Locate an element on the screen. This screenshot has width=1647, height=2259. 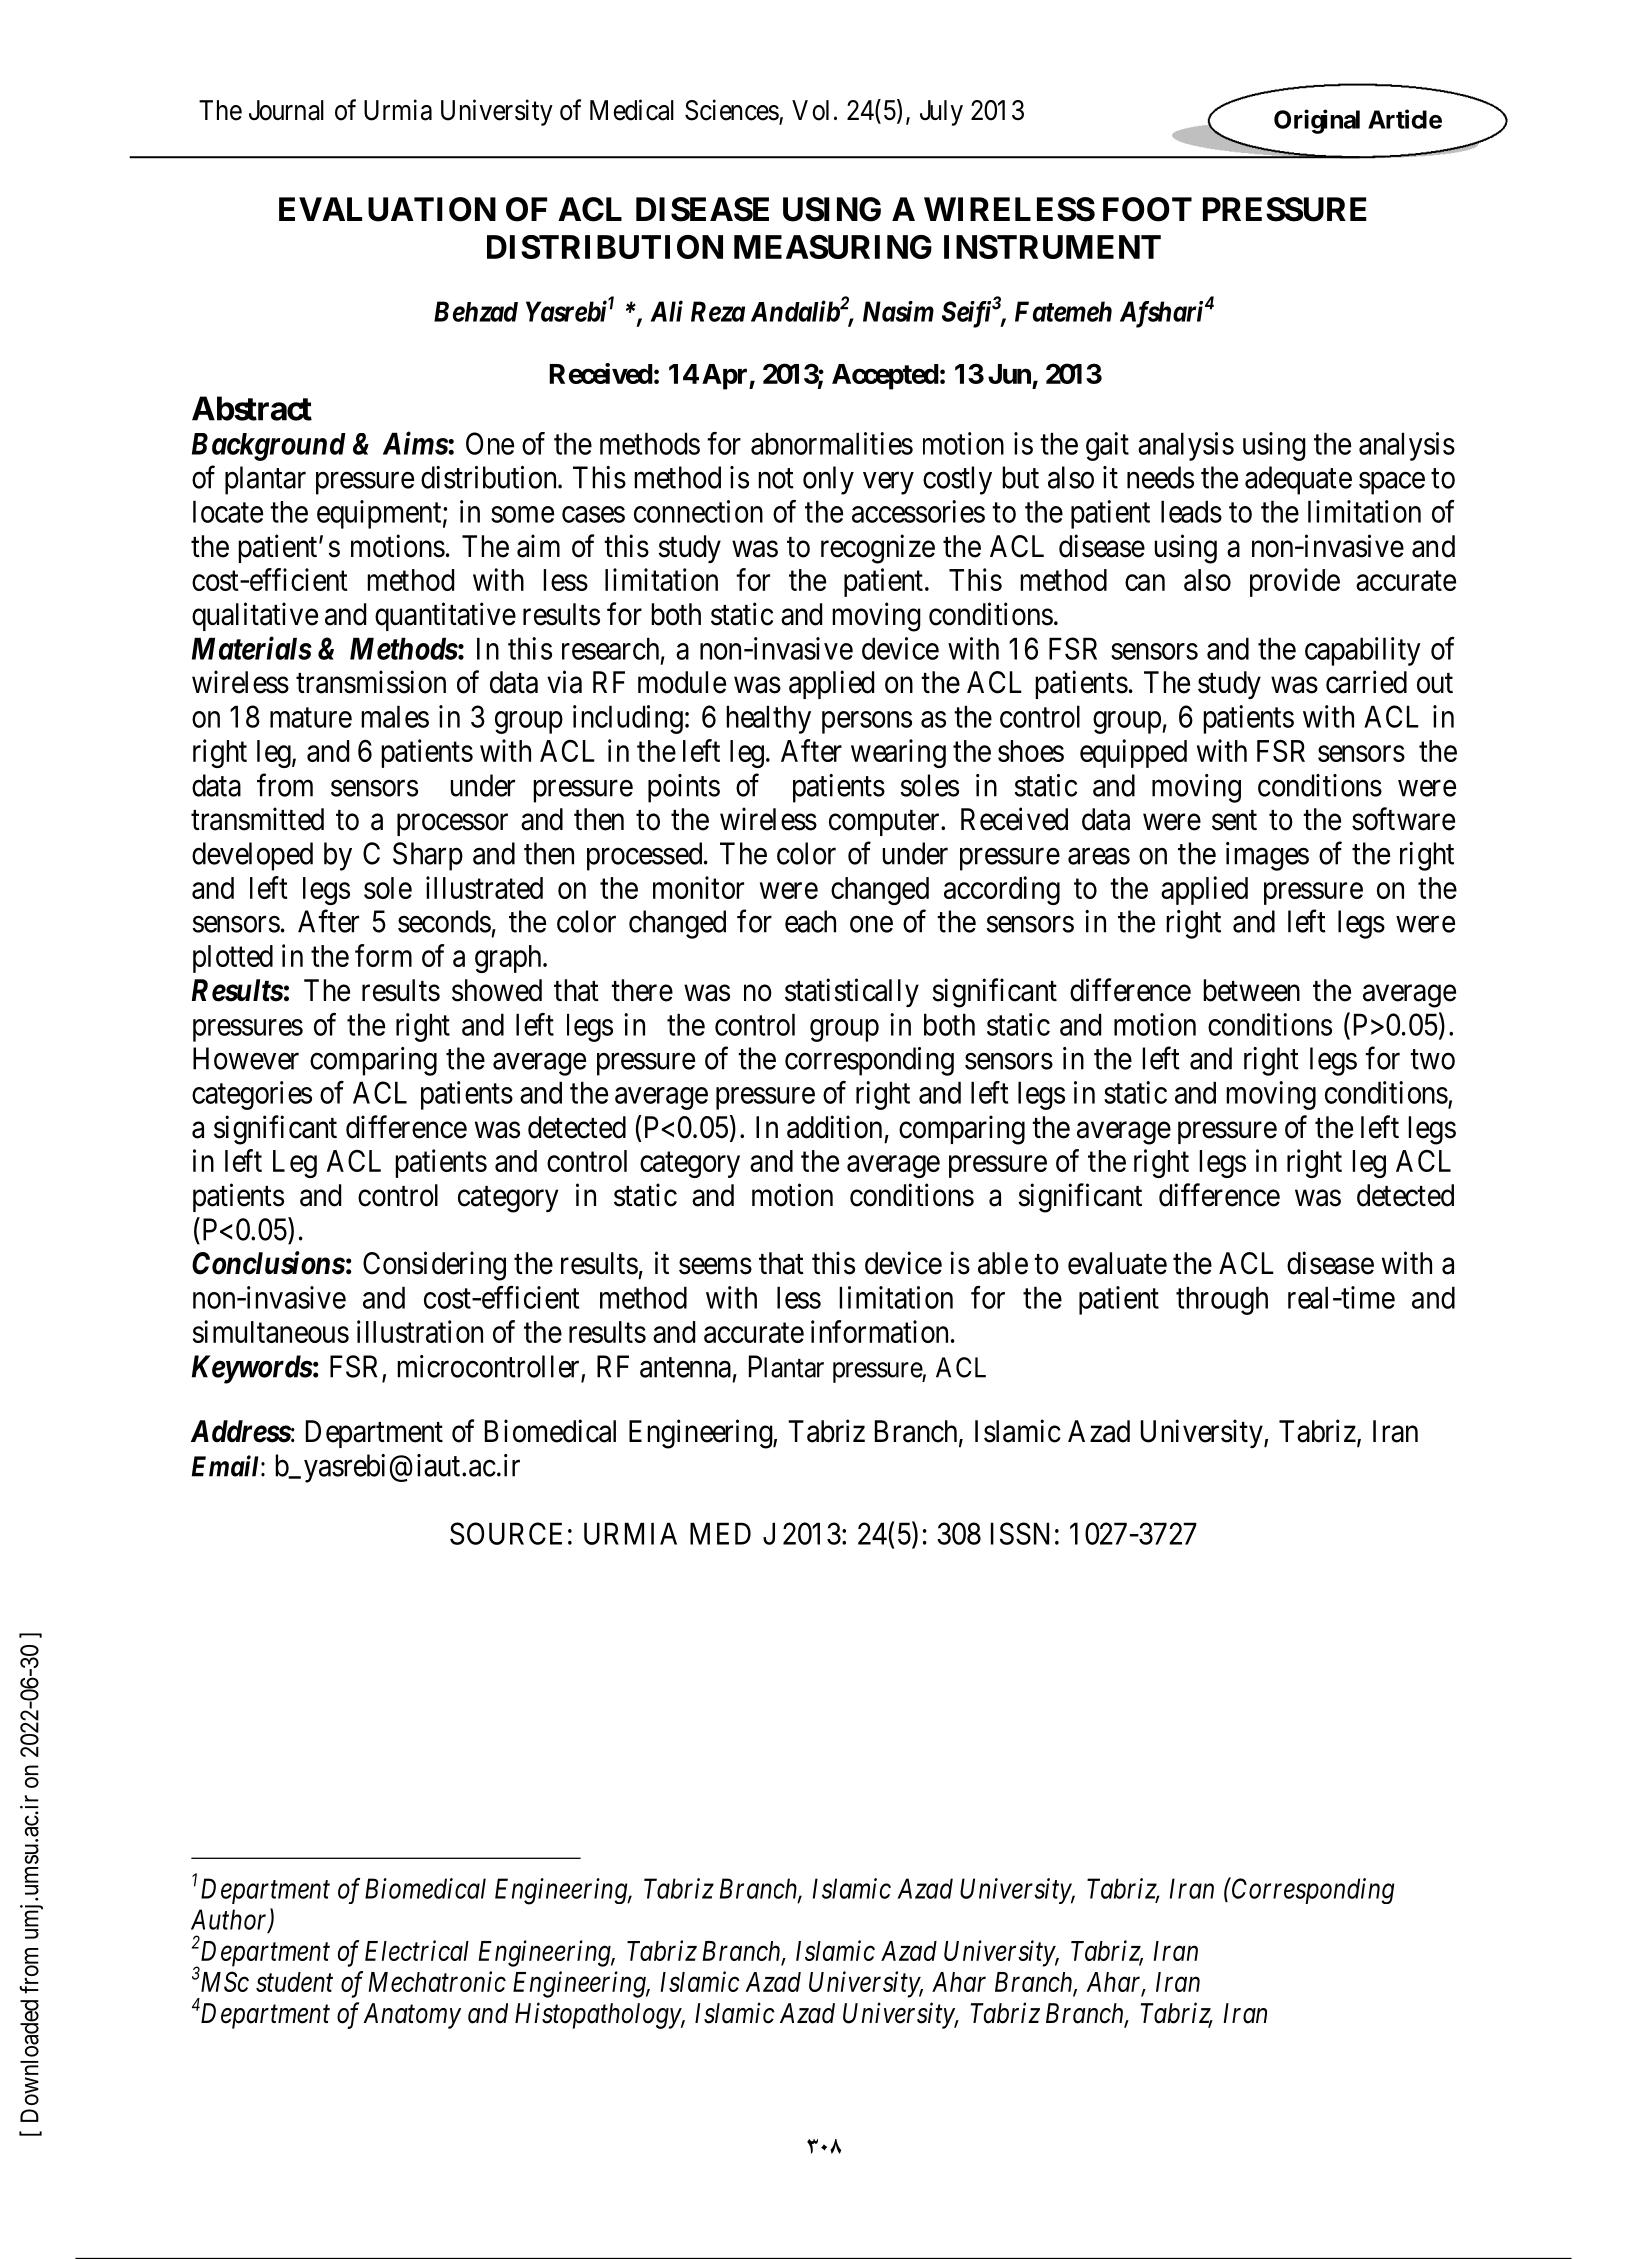
recognize is located at coordinates (878, 549).
